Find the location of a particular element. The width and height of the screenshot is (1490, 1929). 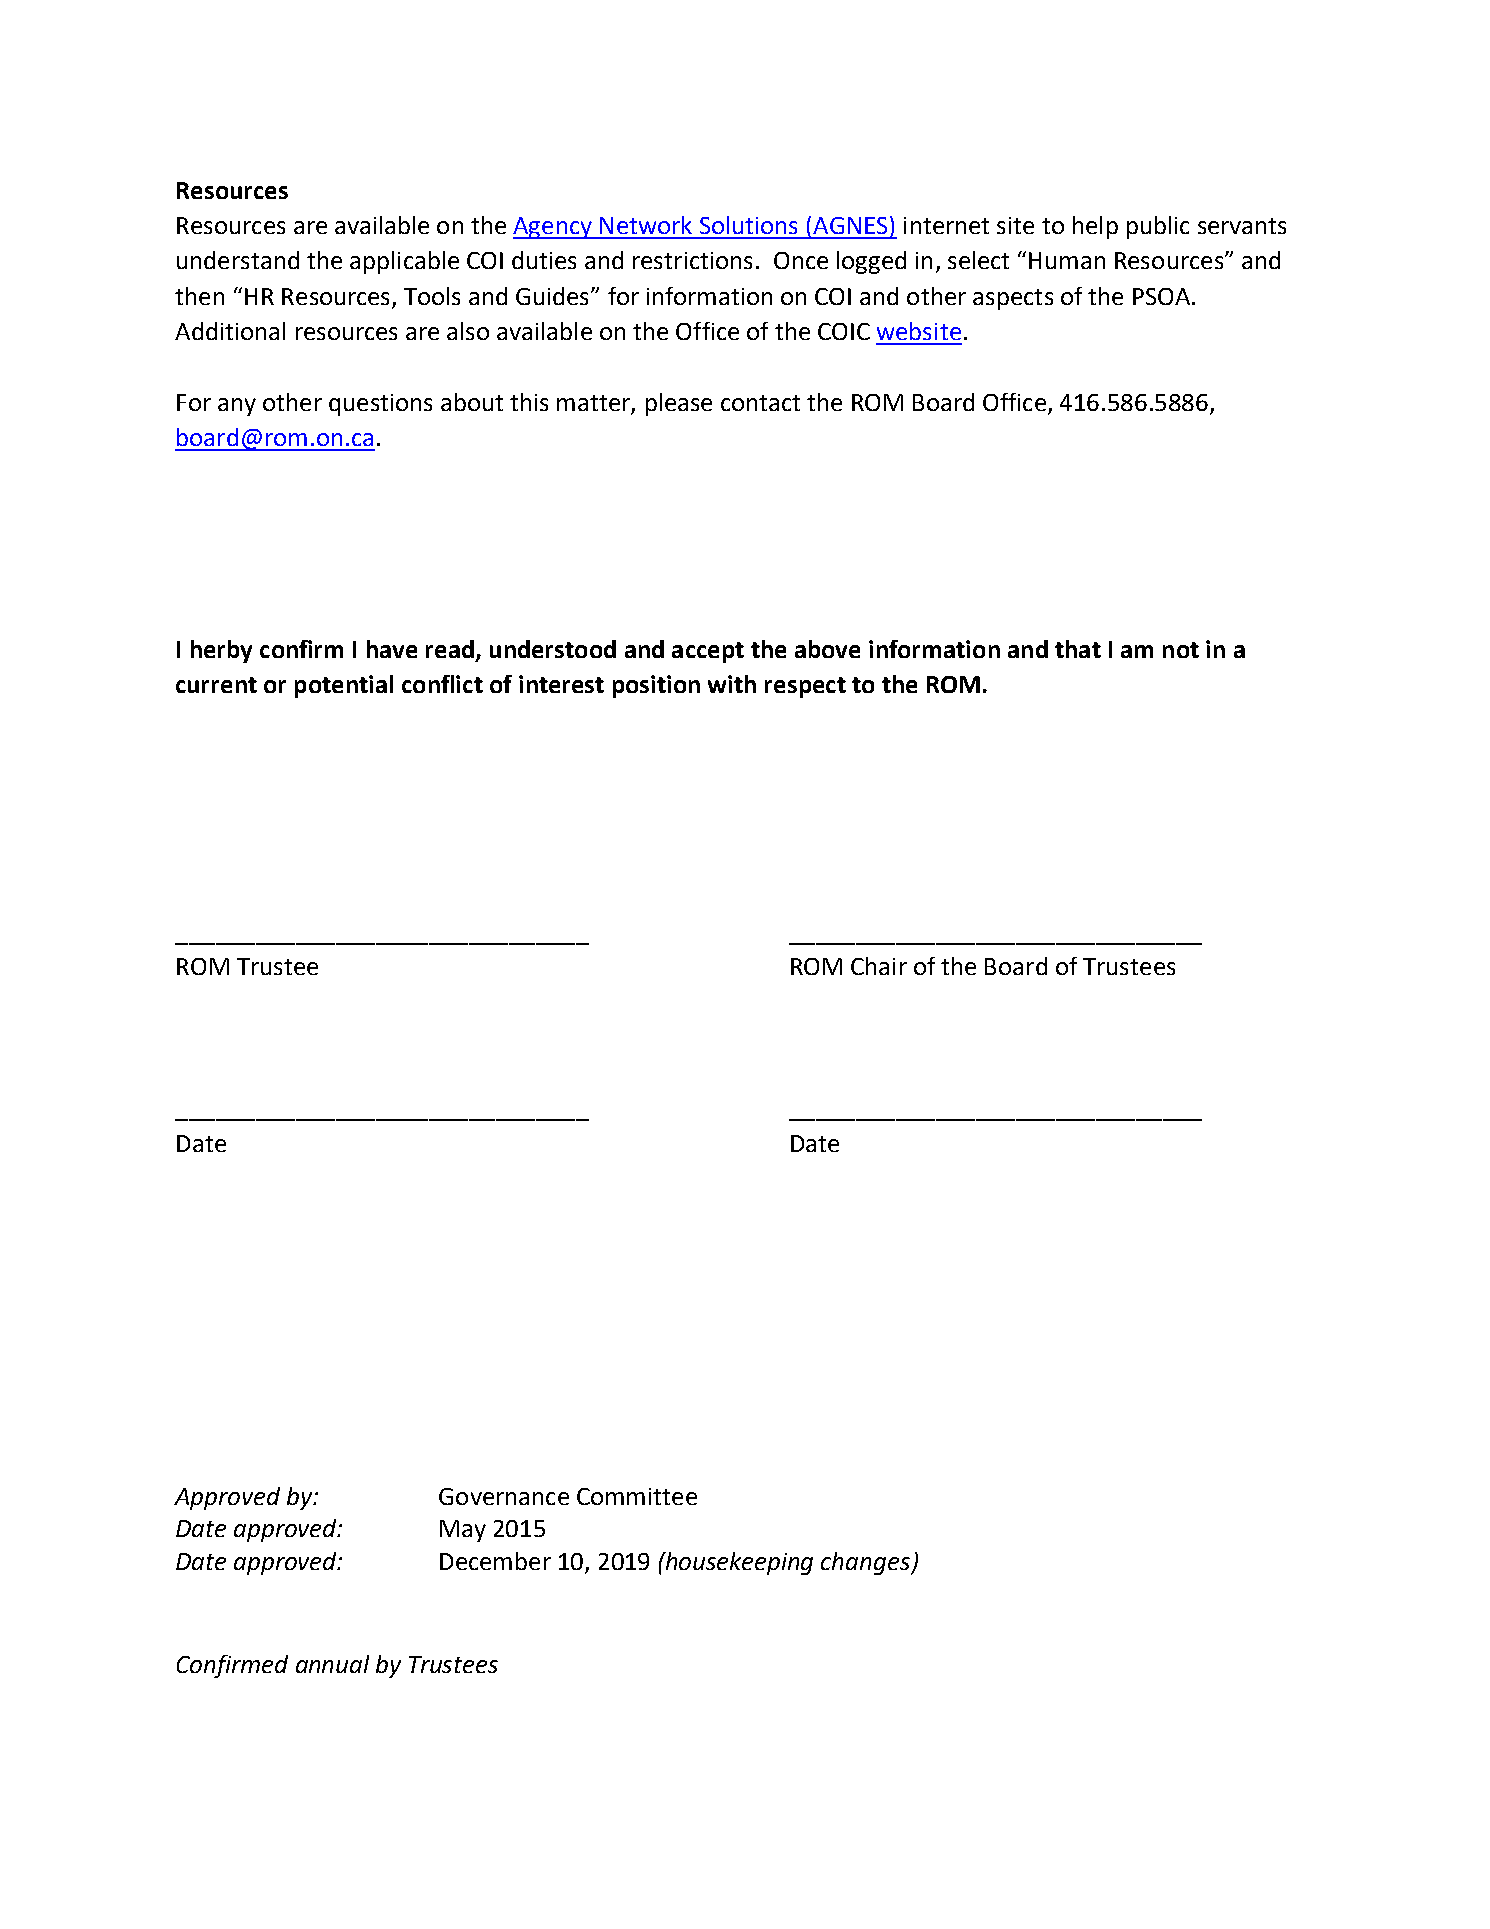

restrictions is located at coordinates (692, 260).
